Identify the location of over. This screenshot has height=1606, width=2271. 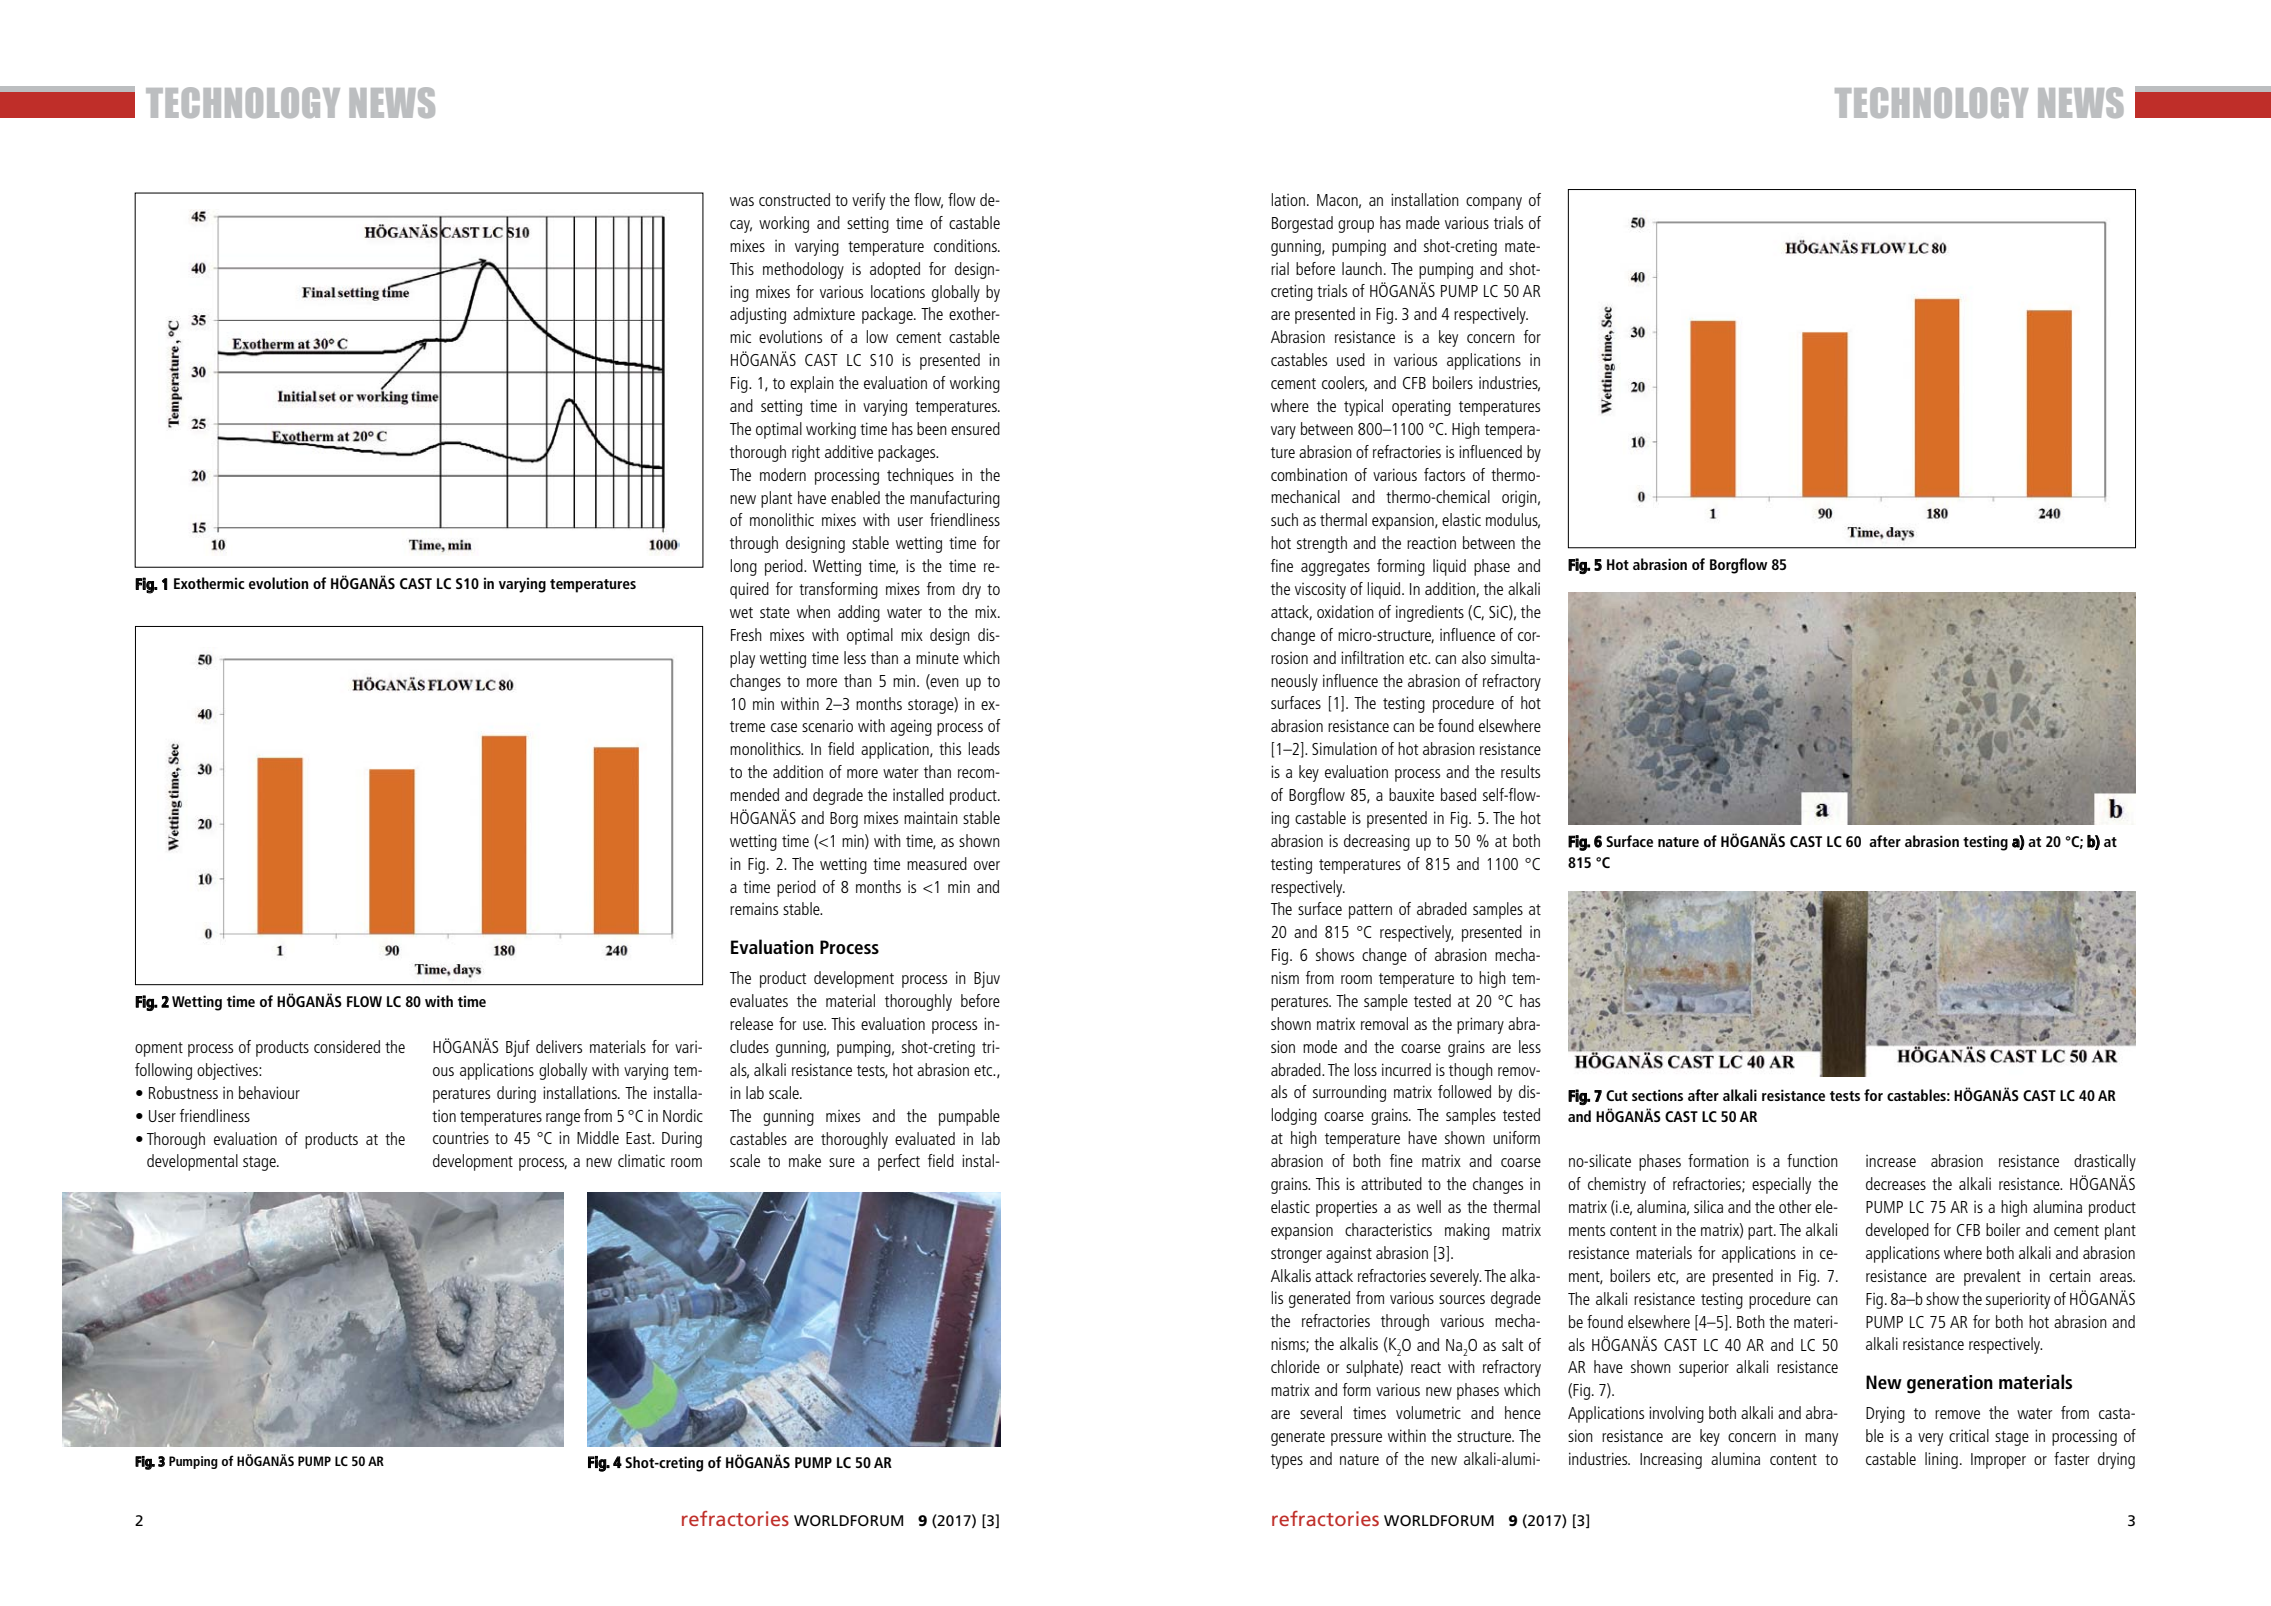
(987, 865).
